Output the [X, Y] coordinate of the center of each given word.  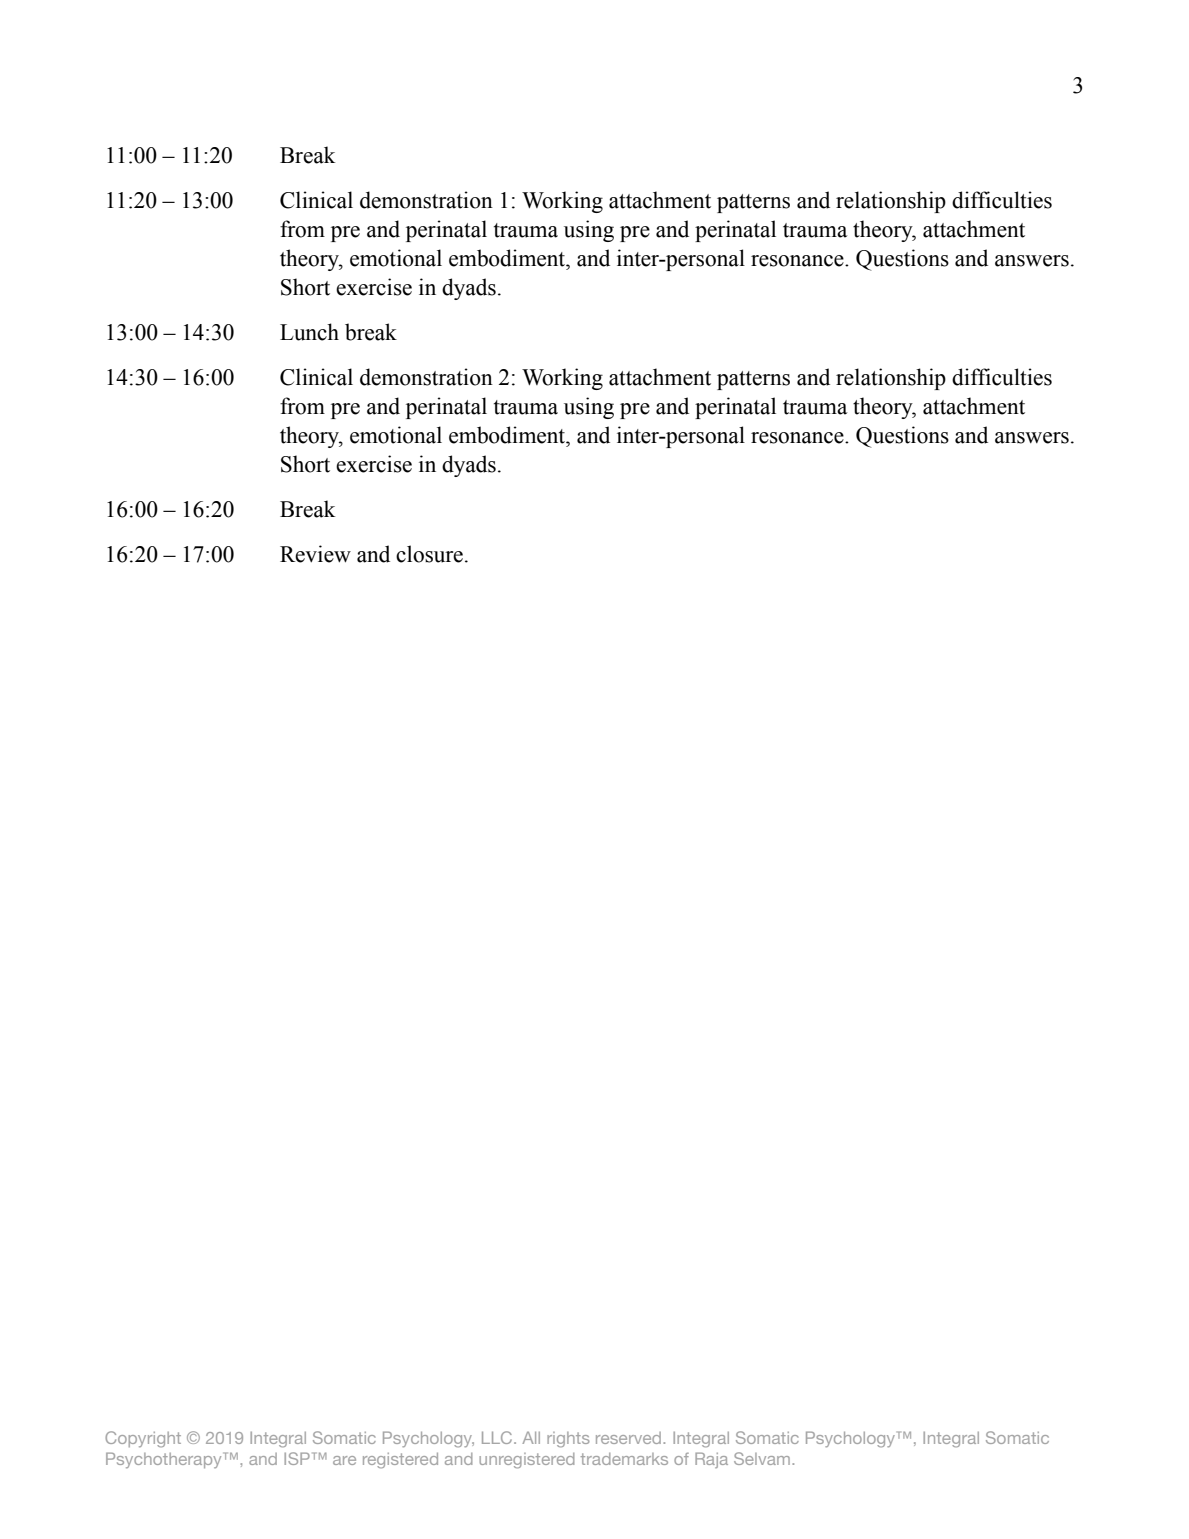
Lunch [309, 332]
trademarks [624, 1459]
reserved [630, 1438]
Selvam [763, 1458]
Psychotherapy [165, 1460]
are [344, 1460]
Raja [711, 1460]
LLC [497, 1437]
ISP [297, 1458]
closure [429, 554]
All [531, 1438]
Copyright [143, 1439]
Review [315, 554]
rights [568, 1439]
